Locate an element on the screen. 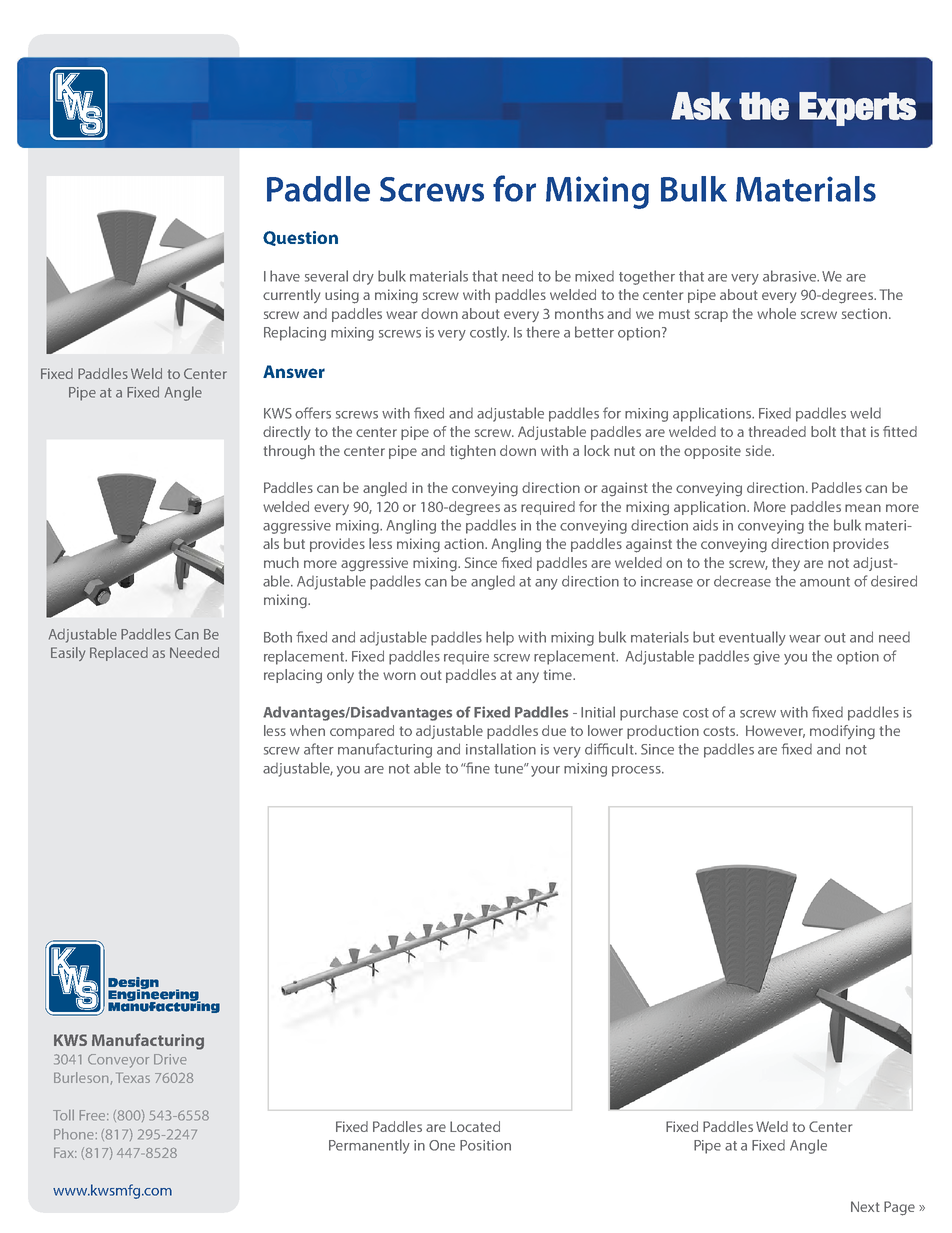  have is located at coordinates (285, 276).
